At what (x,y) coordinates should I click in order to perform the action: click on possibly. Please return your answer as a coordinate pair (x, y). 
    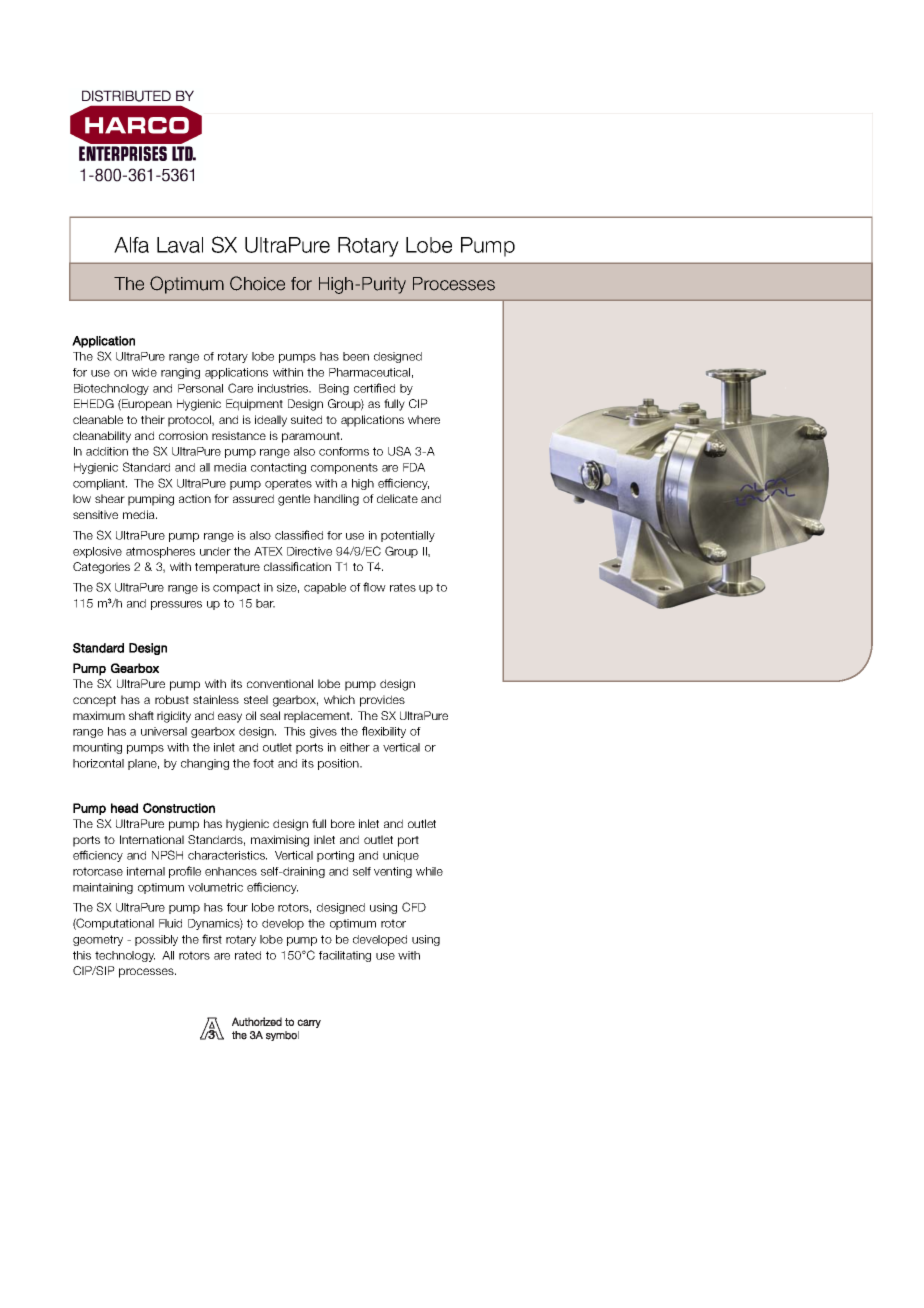
    Looking at the image, I should click on (156, 940).
